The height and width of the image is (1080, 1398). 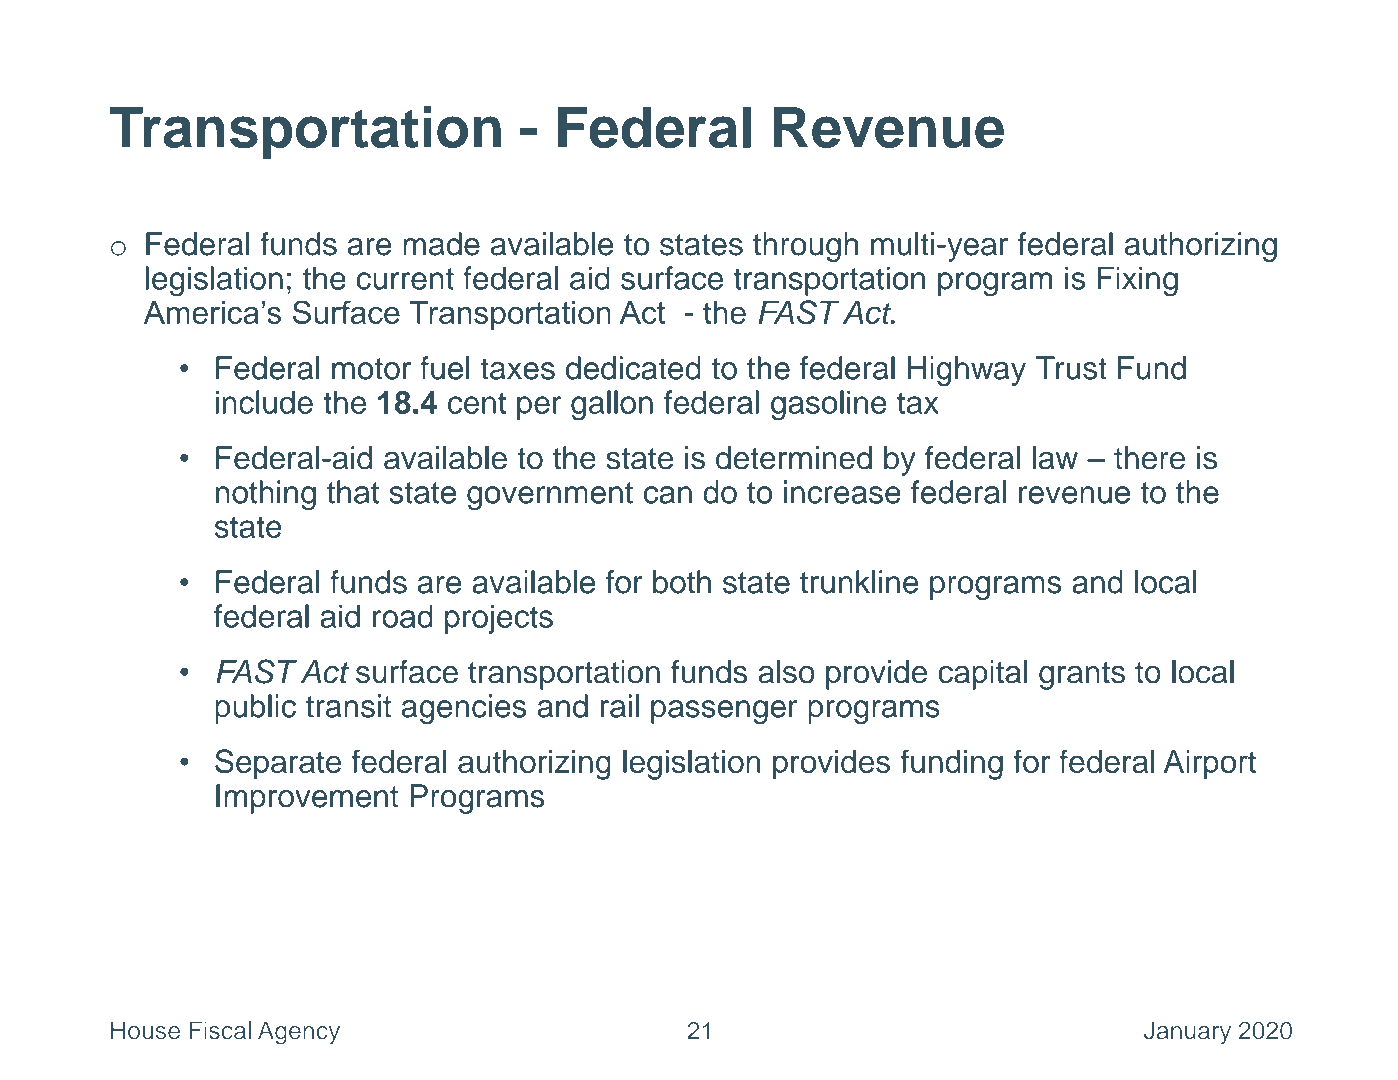 I want to click on January, so click(x=1187, y=1032).
